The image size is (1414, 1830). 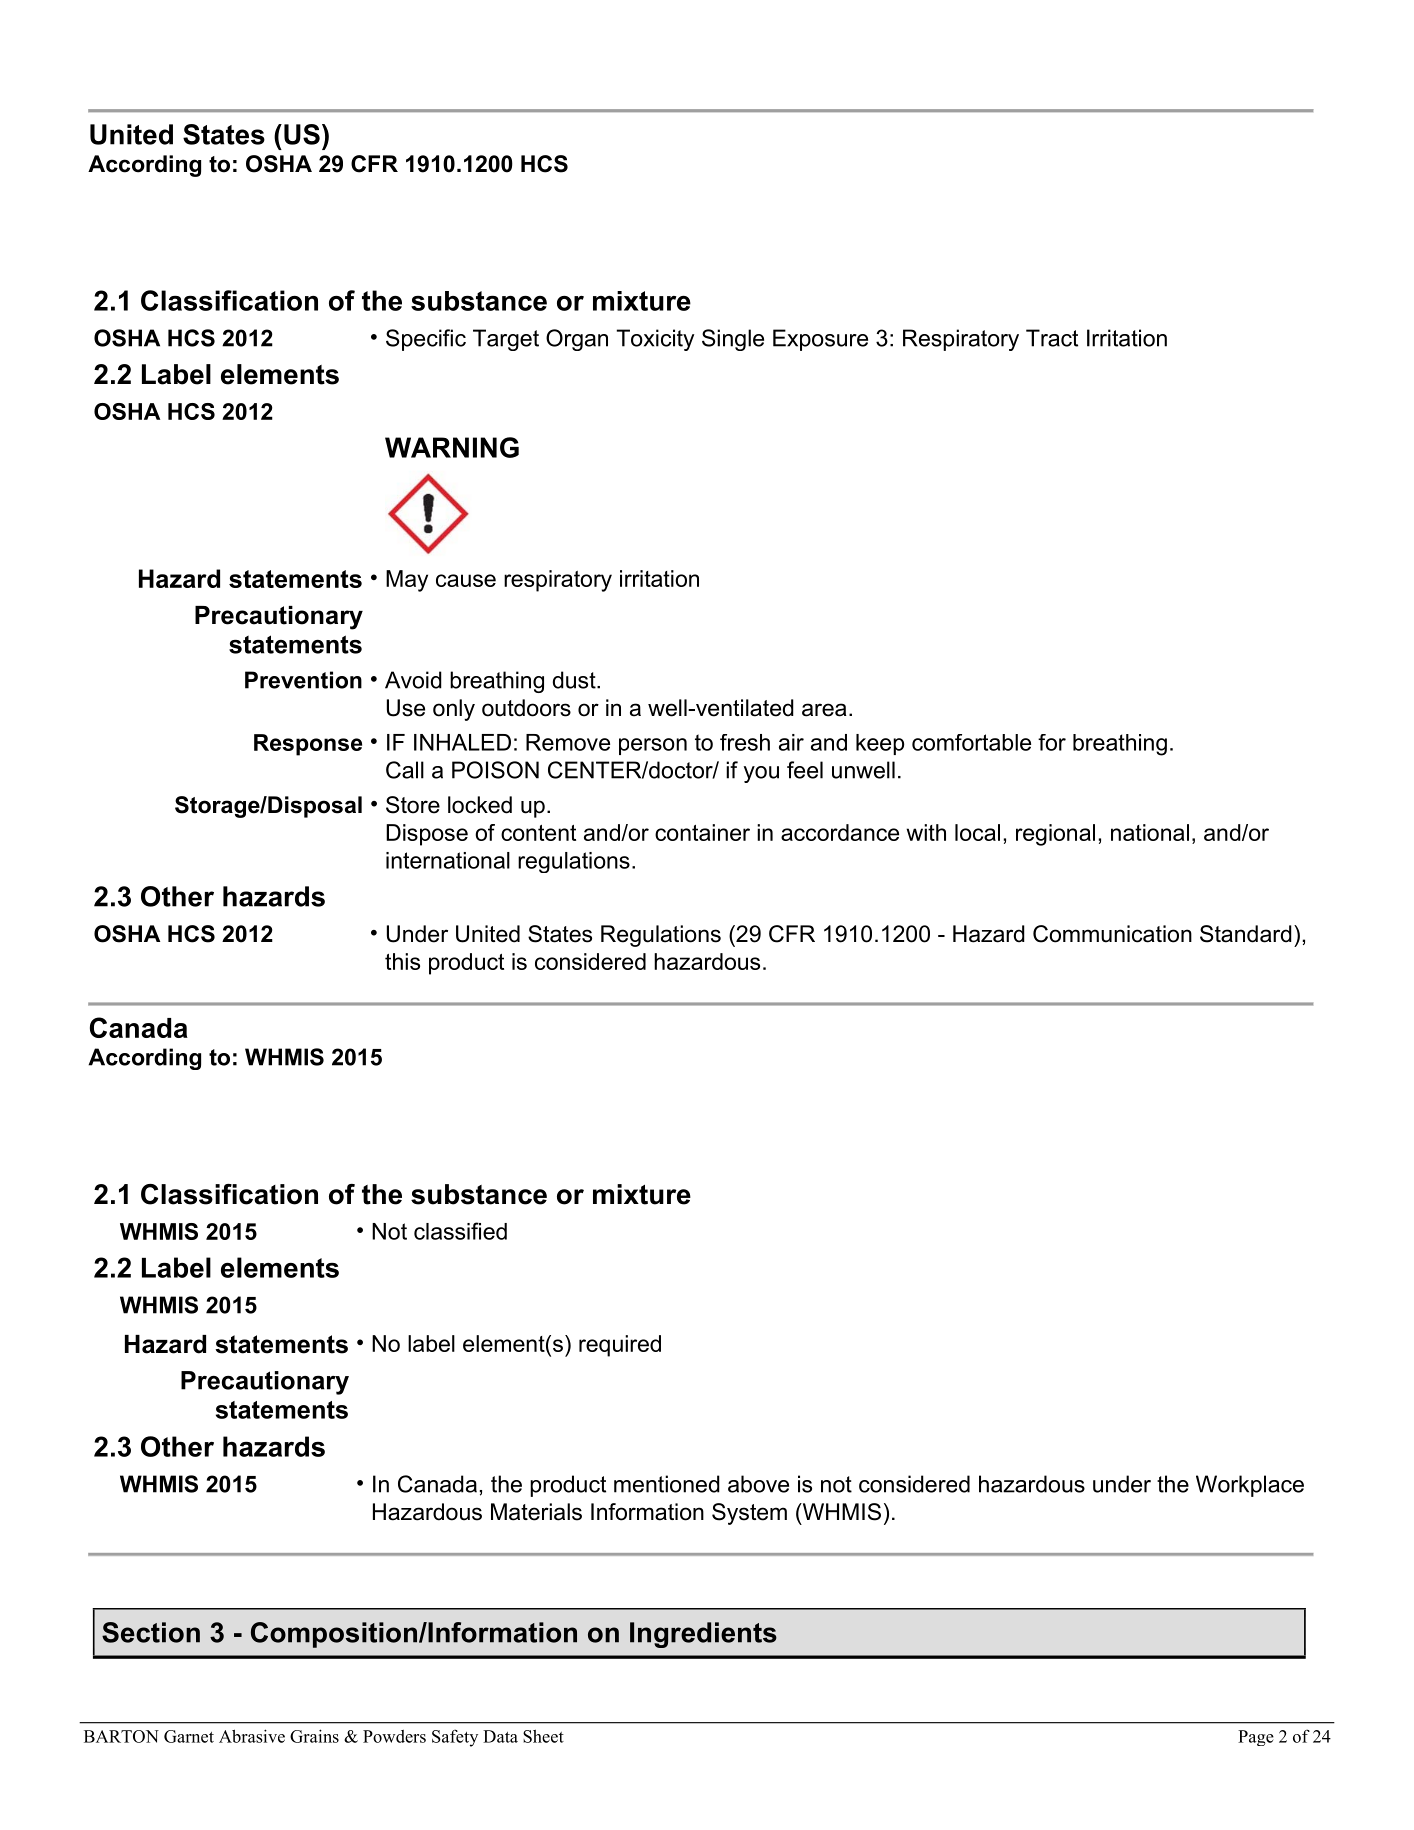 What do you see at coordinates (1052, 338) in the document?
I see `Tract` at bounding box center [1052, 338].
